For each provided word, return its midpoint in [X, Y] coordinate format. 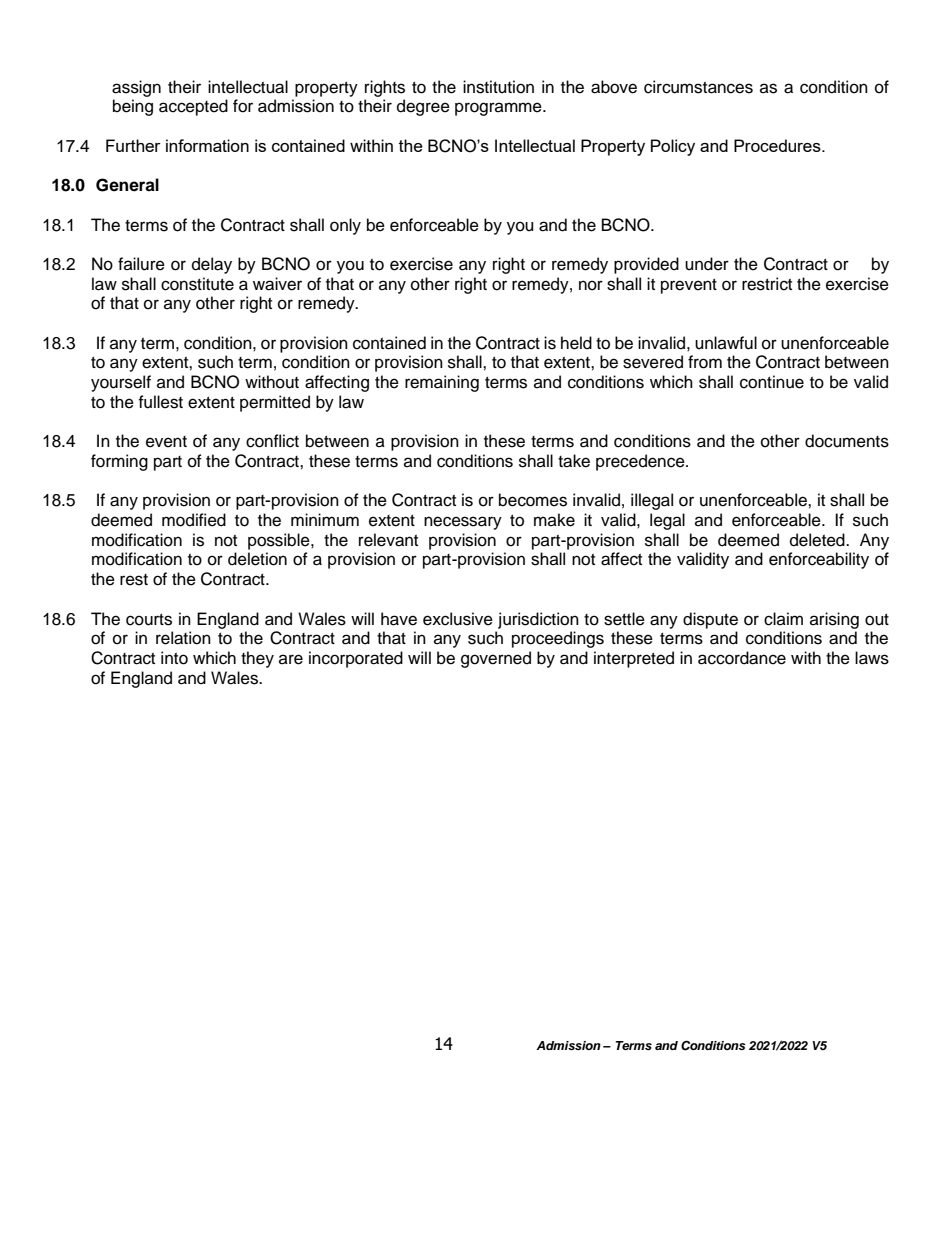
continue [772, 382]
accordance [742, 658]
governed [496, 659]
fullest [160, 402]
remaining [442, 383]
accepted [193, 107]
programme [499, 109]
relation [183, 638]
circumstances [698, 87]
